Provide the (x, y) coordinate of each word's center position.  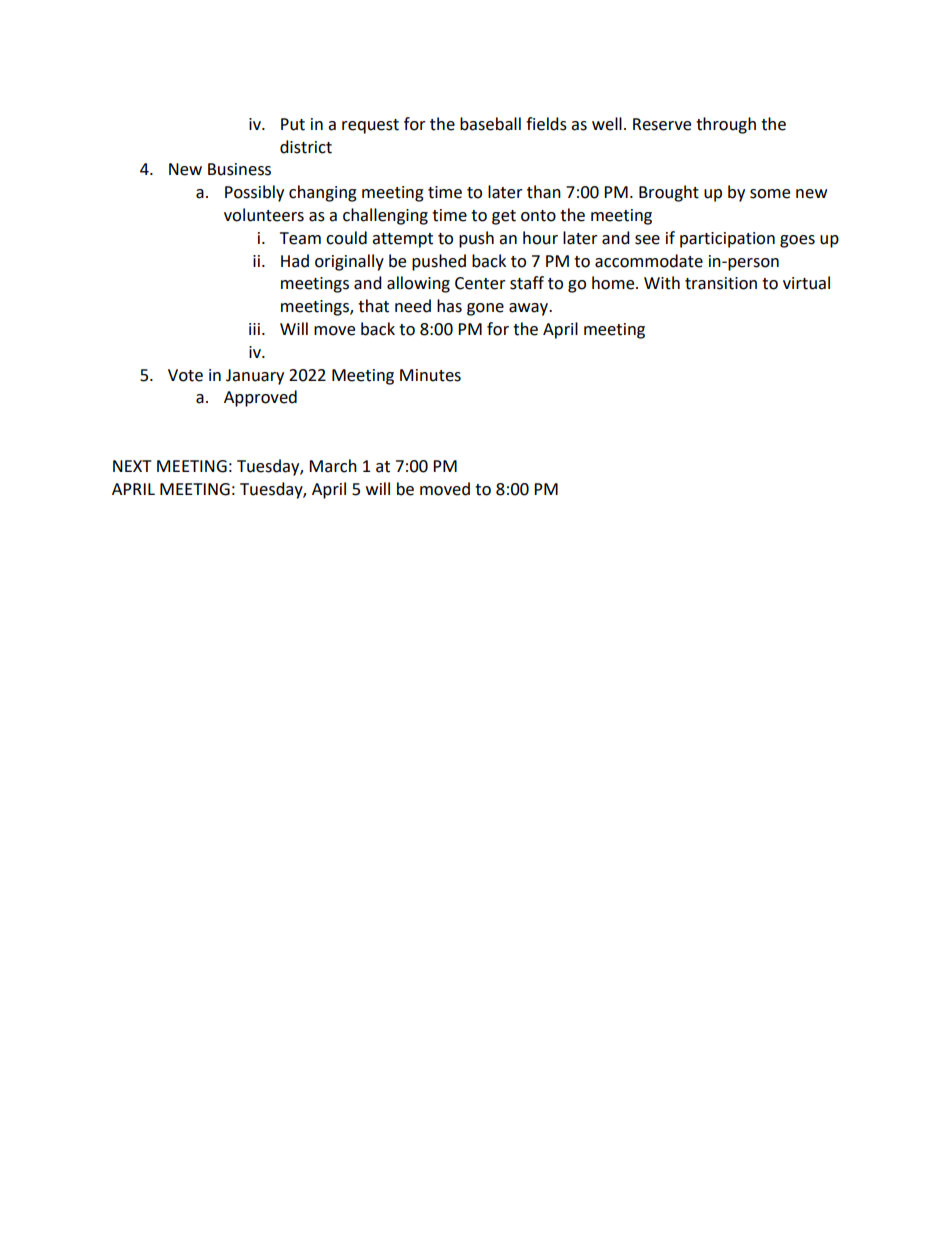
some (770, 194)
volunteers (264, 215)
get (504, 217)
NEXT (132, 466)
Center (480, 283)
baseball (490, 124)
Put (293, 124)
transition (721, 283)
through (726, 125)
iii (254, 329)
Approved (260, 398)
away (530, 309)
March (333, 466)
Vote (185, 375)
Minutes (430, 375)
